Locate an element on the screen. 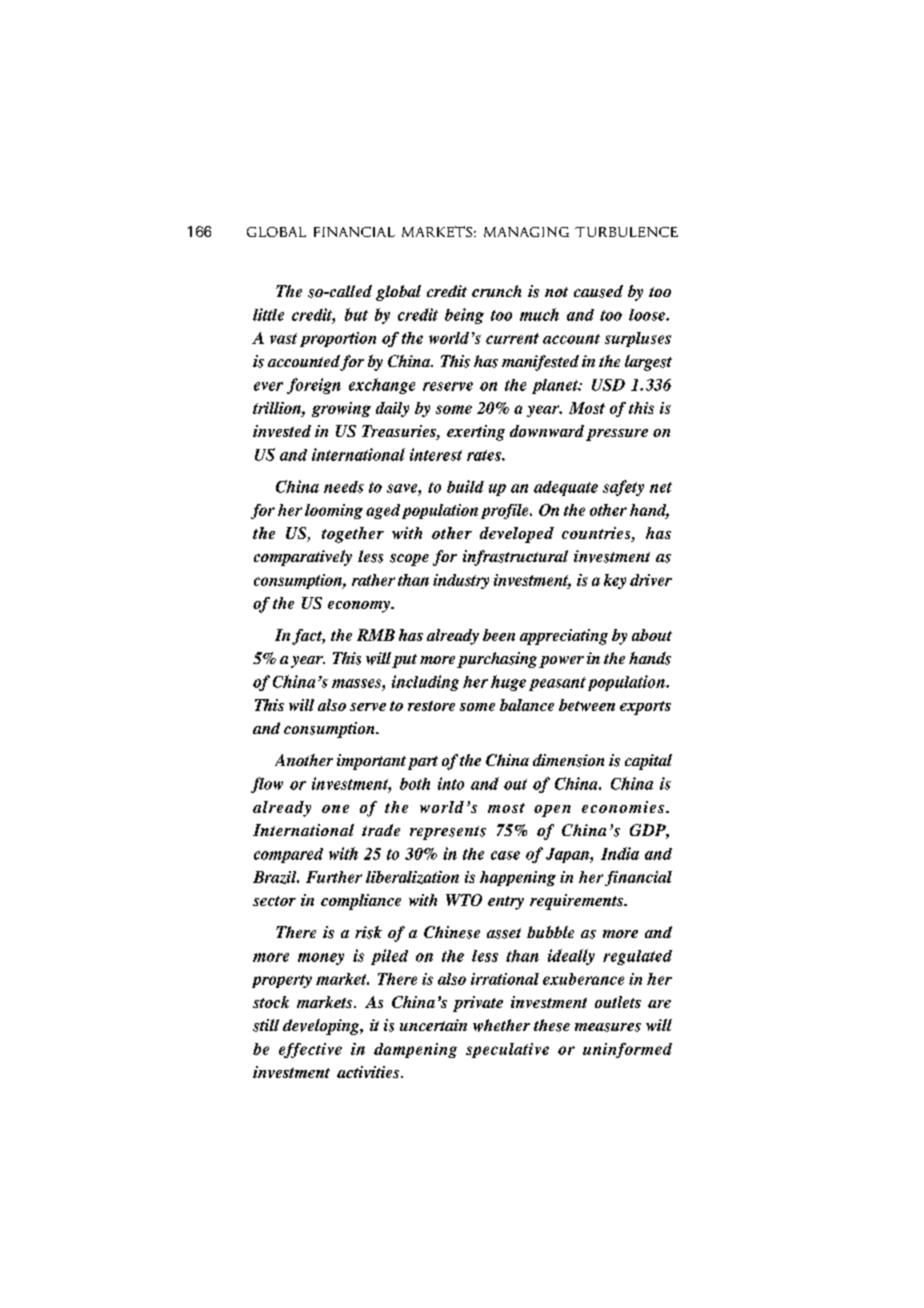 Image resolution: width=924 pixels, height=1308 pixels. economy is located at coordinates (360, 607).
